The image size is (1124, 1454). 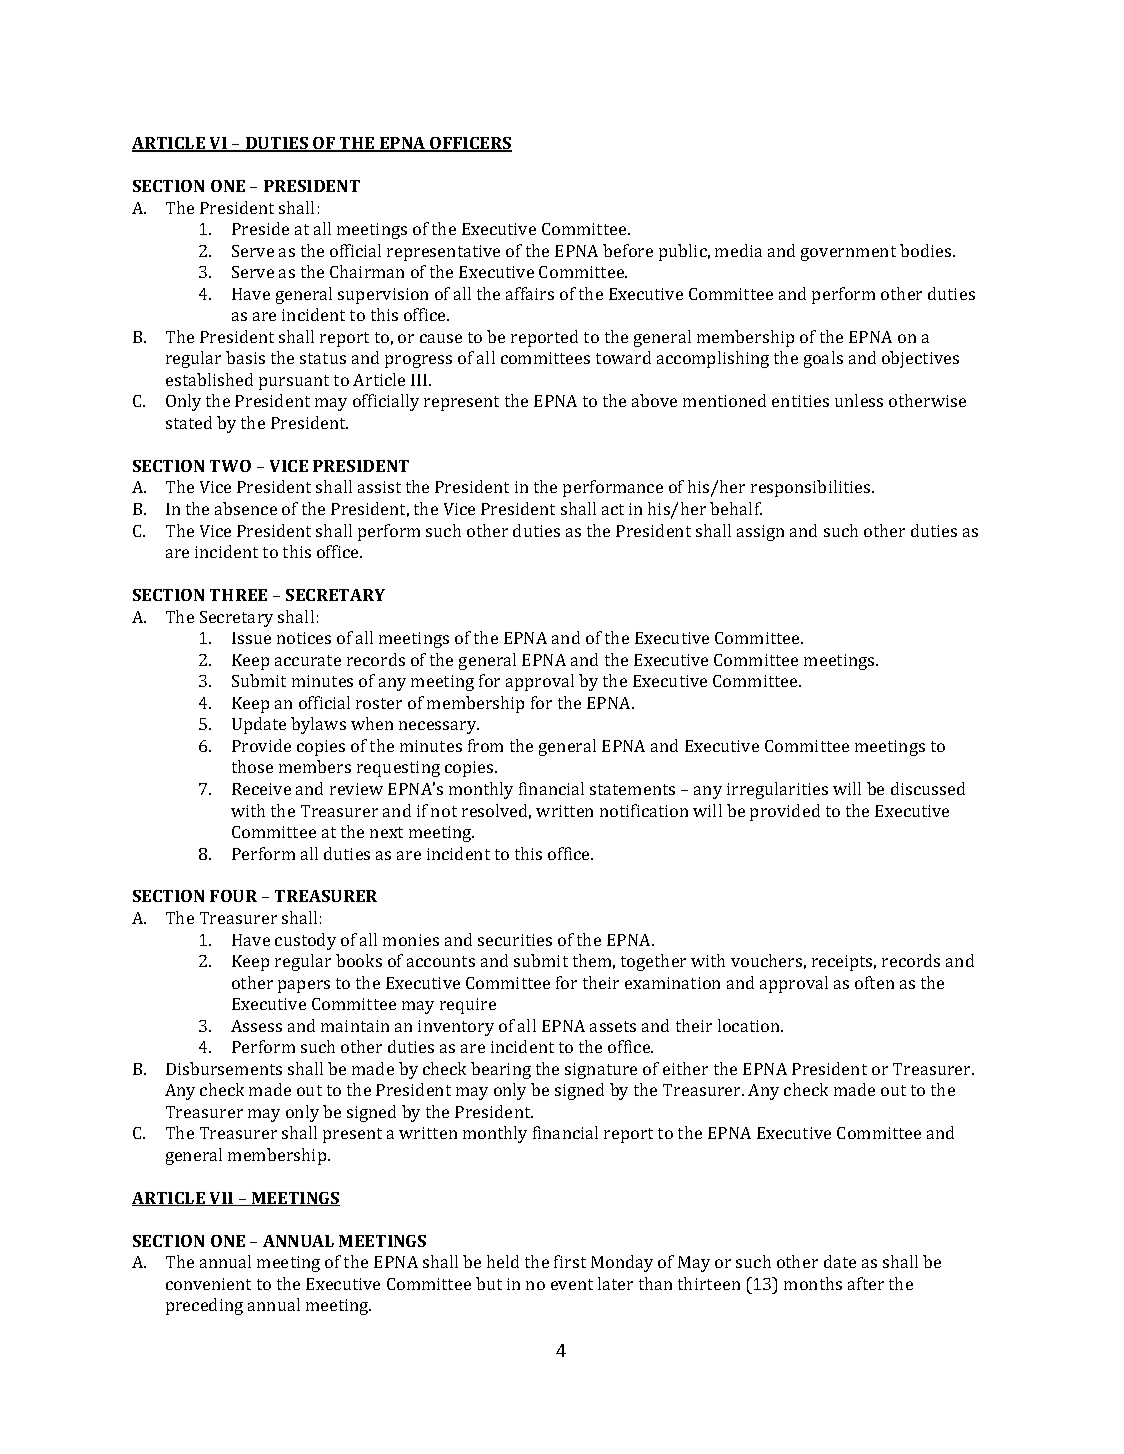 What do you see at coordinates (256, 1026) in the screenshot?
I see `Assess` at bounding box center [256, 1026].
